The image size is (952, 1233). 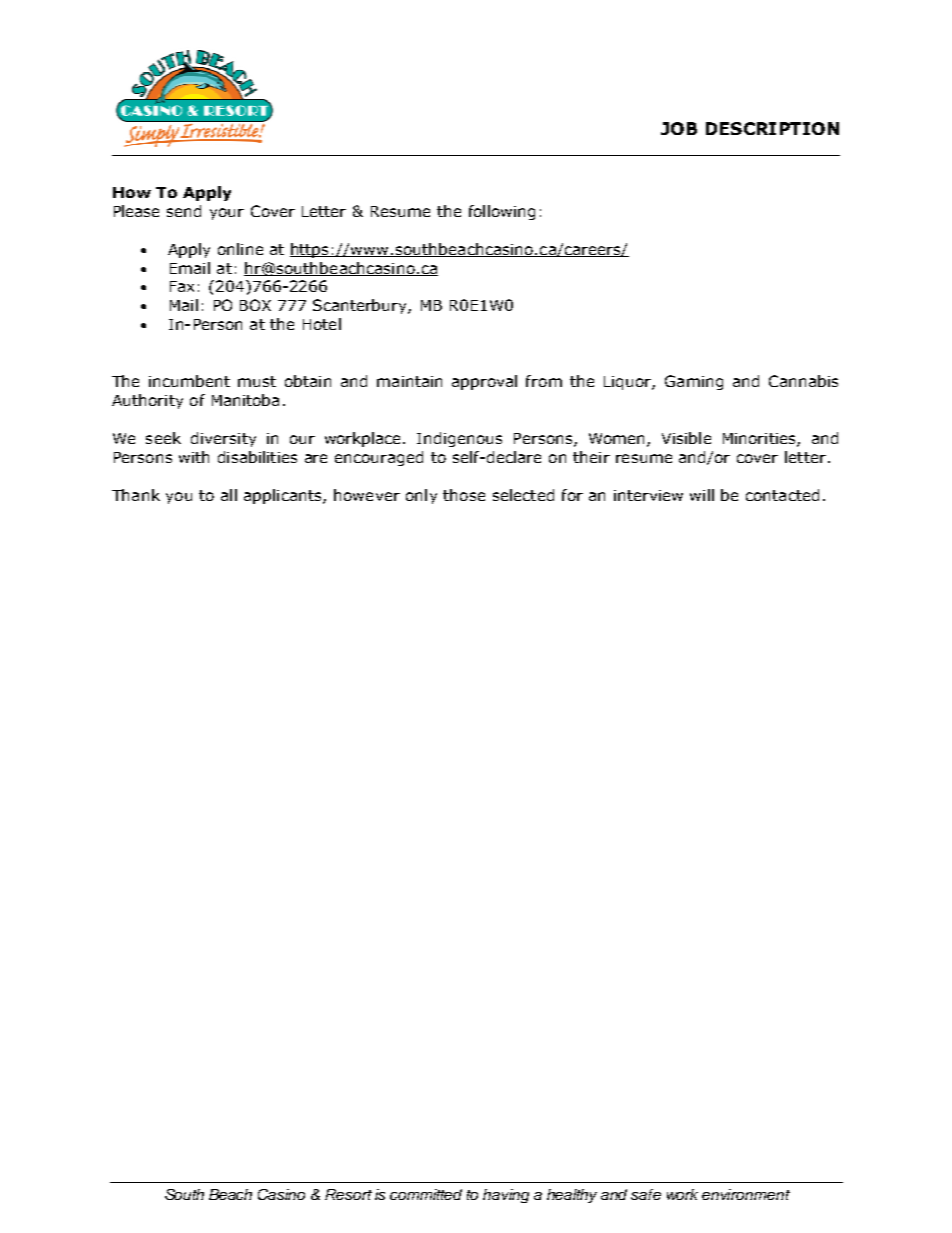 I want to click on having, so click(x=506, y=1196).
